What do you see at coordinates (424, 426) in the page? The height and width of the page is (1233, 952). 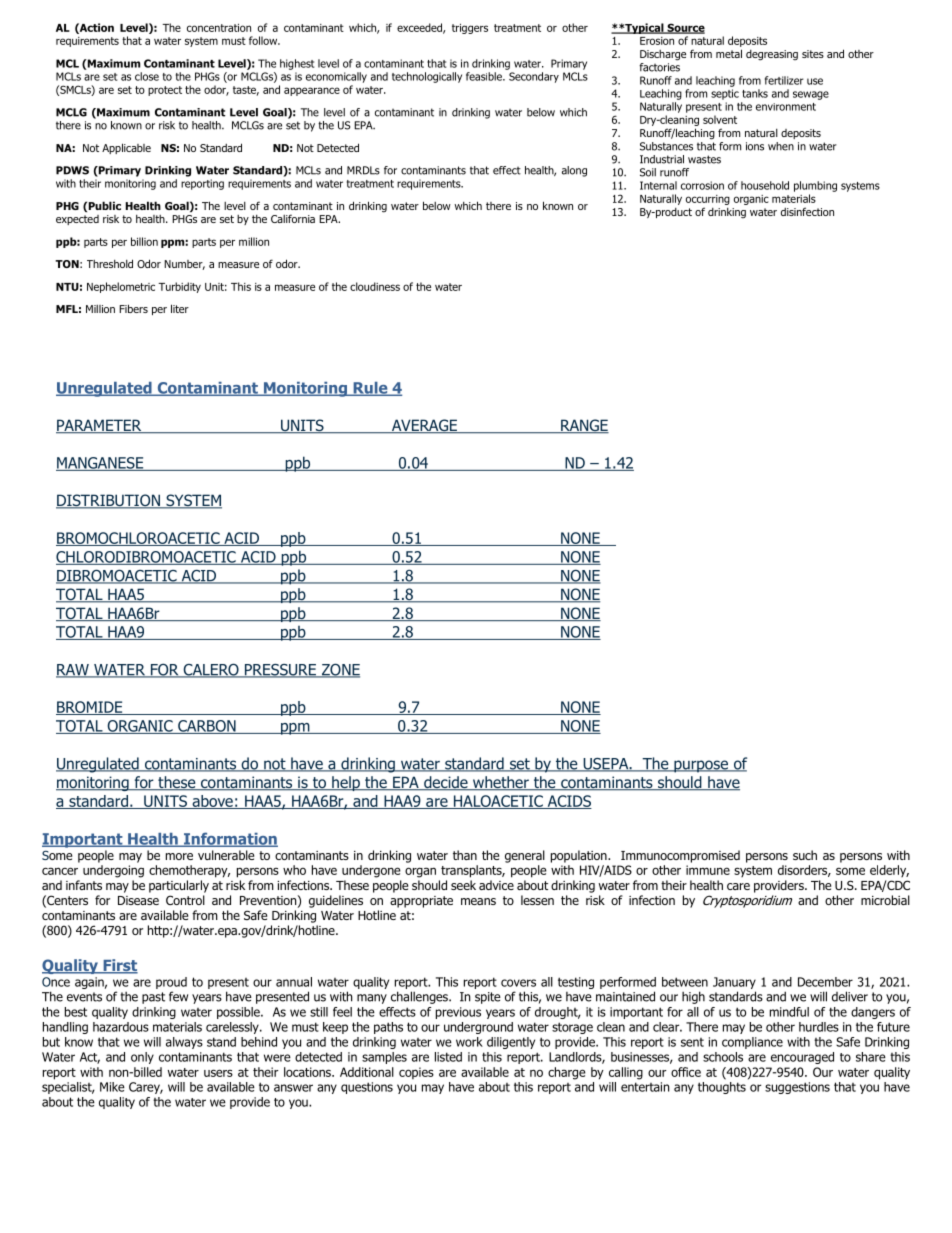 I see `AVERAGE` at bounding box center [424, 426].
